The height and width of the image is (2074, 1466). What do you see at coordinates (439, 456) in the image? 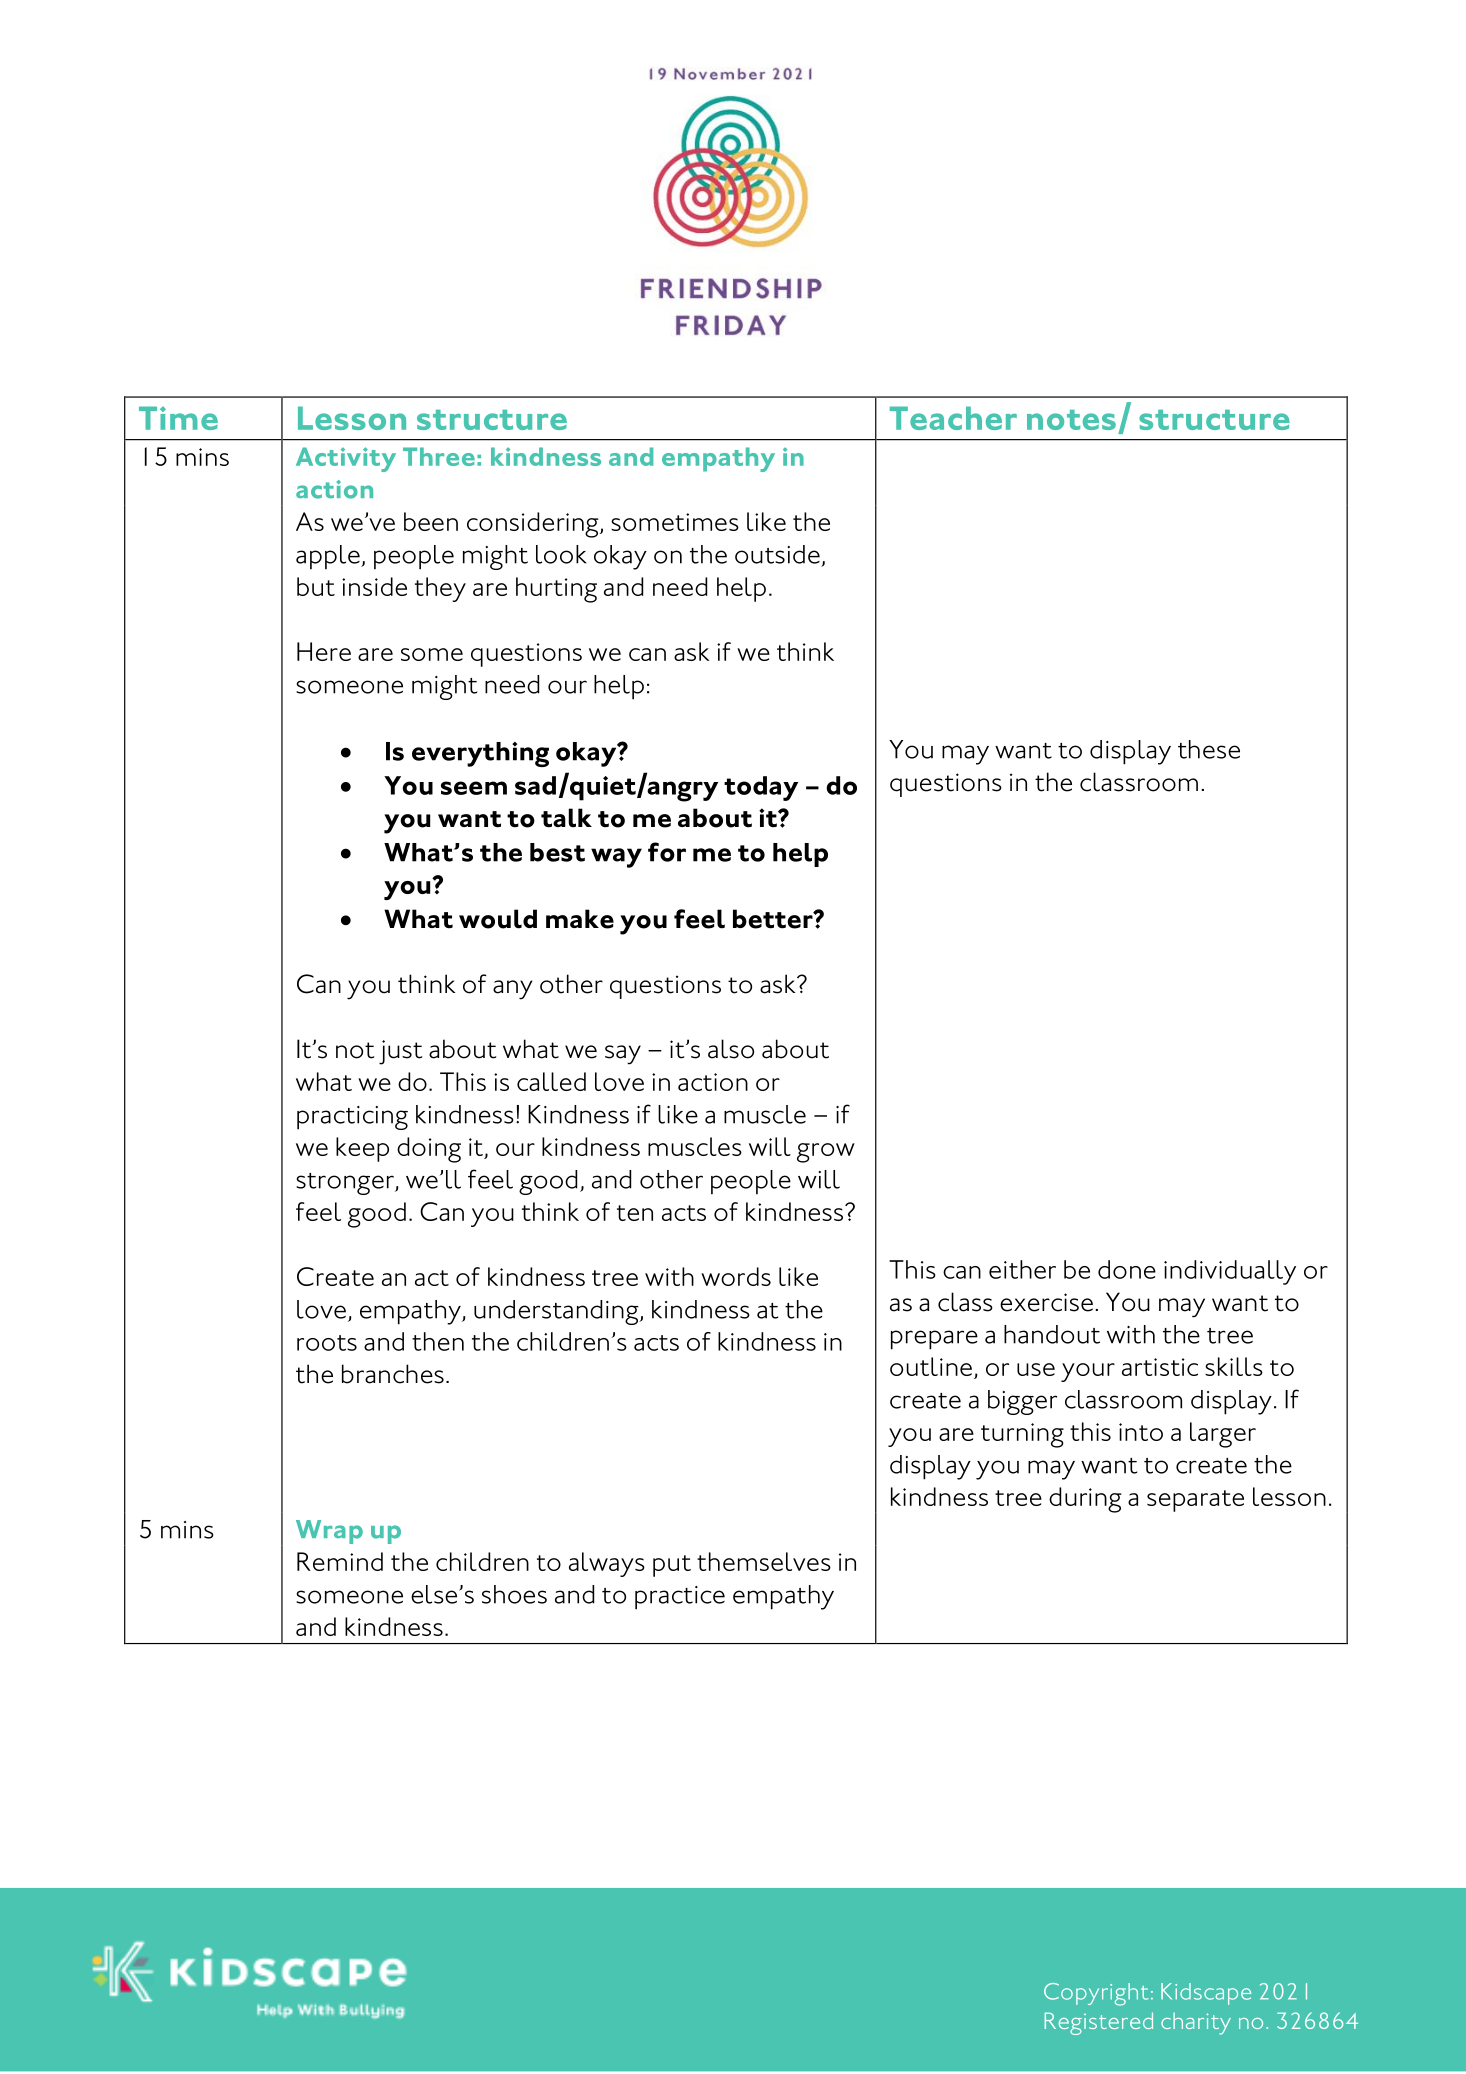
I see `Three` at bounding box center [439, 456].
